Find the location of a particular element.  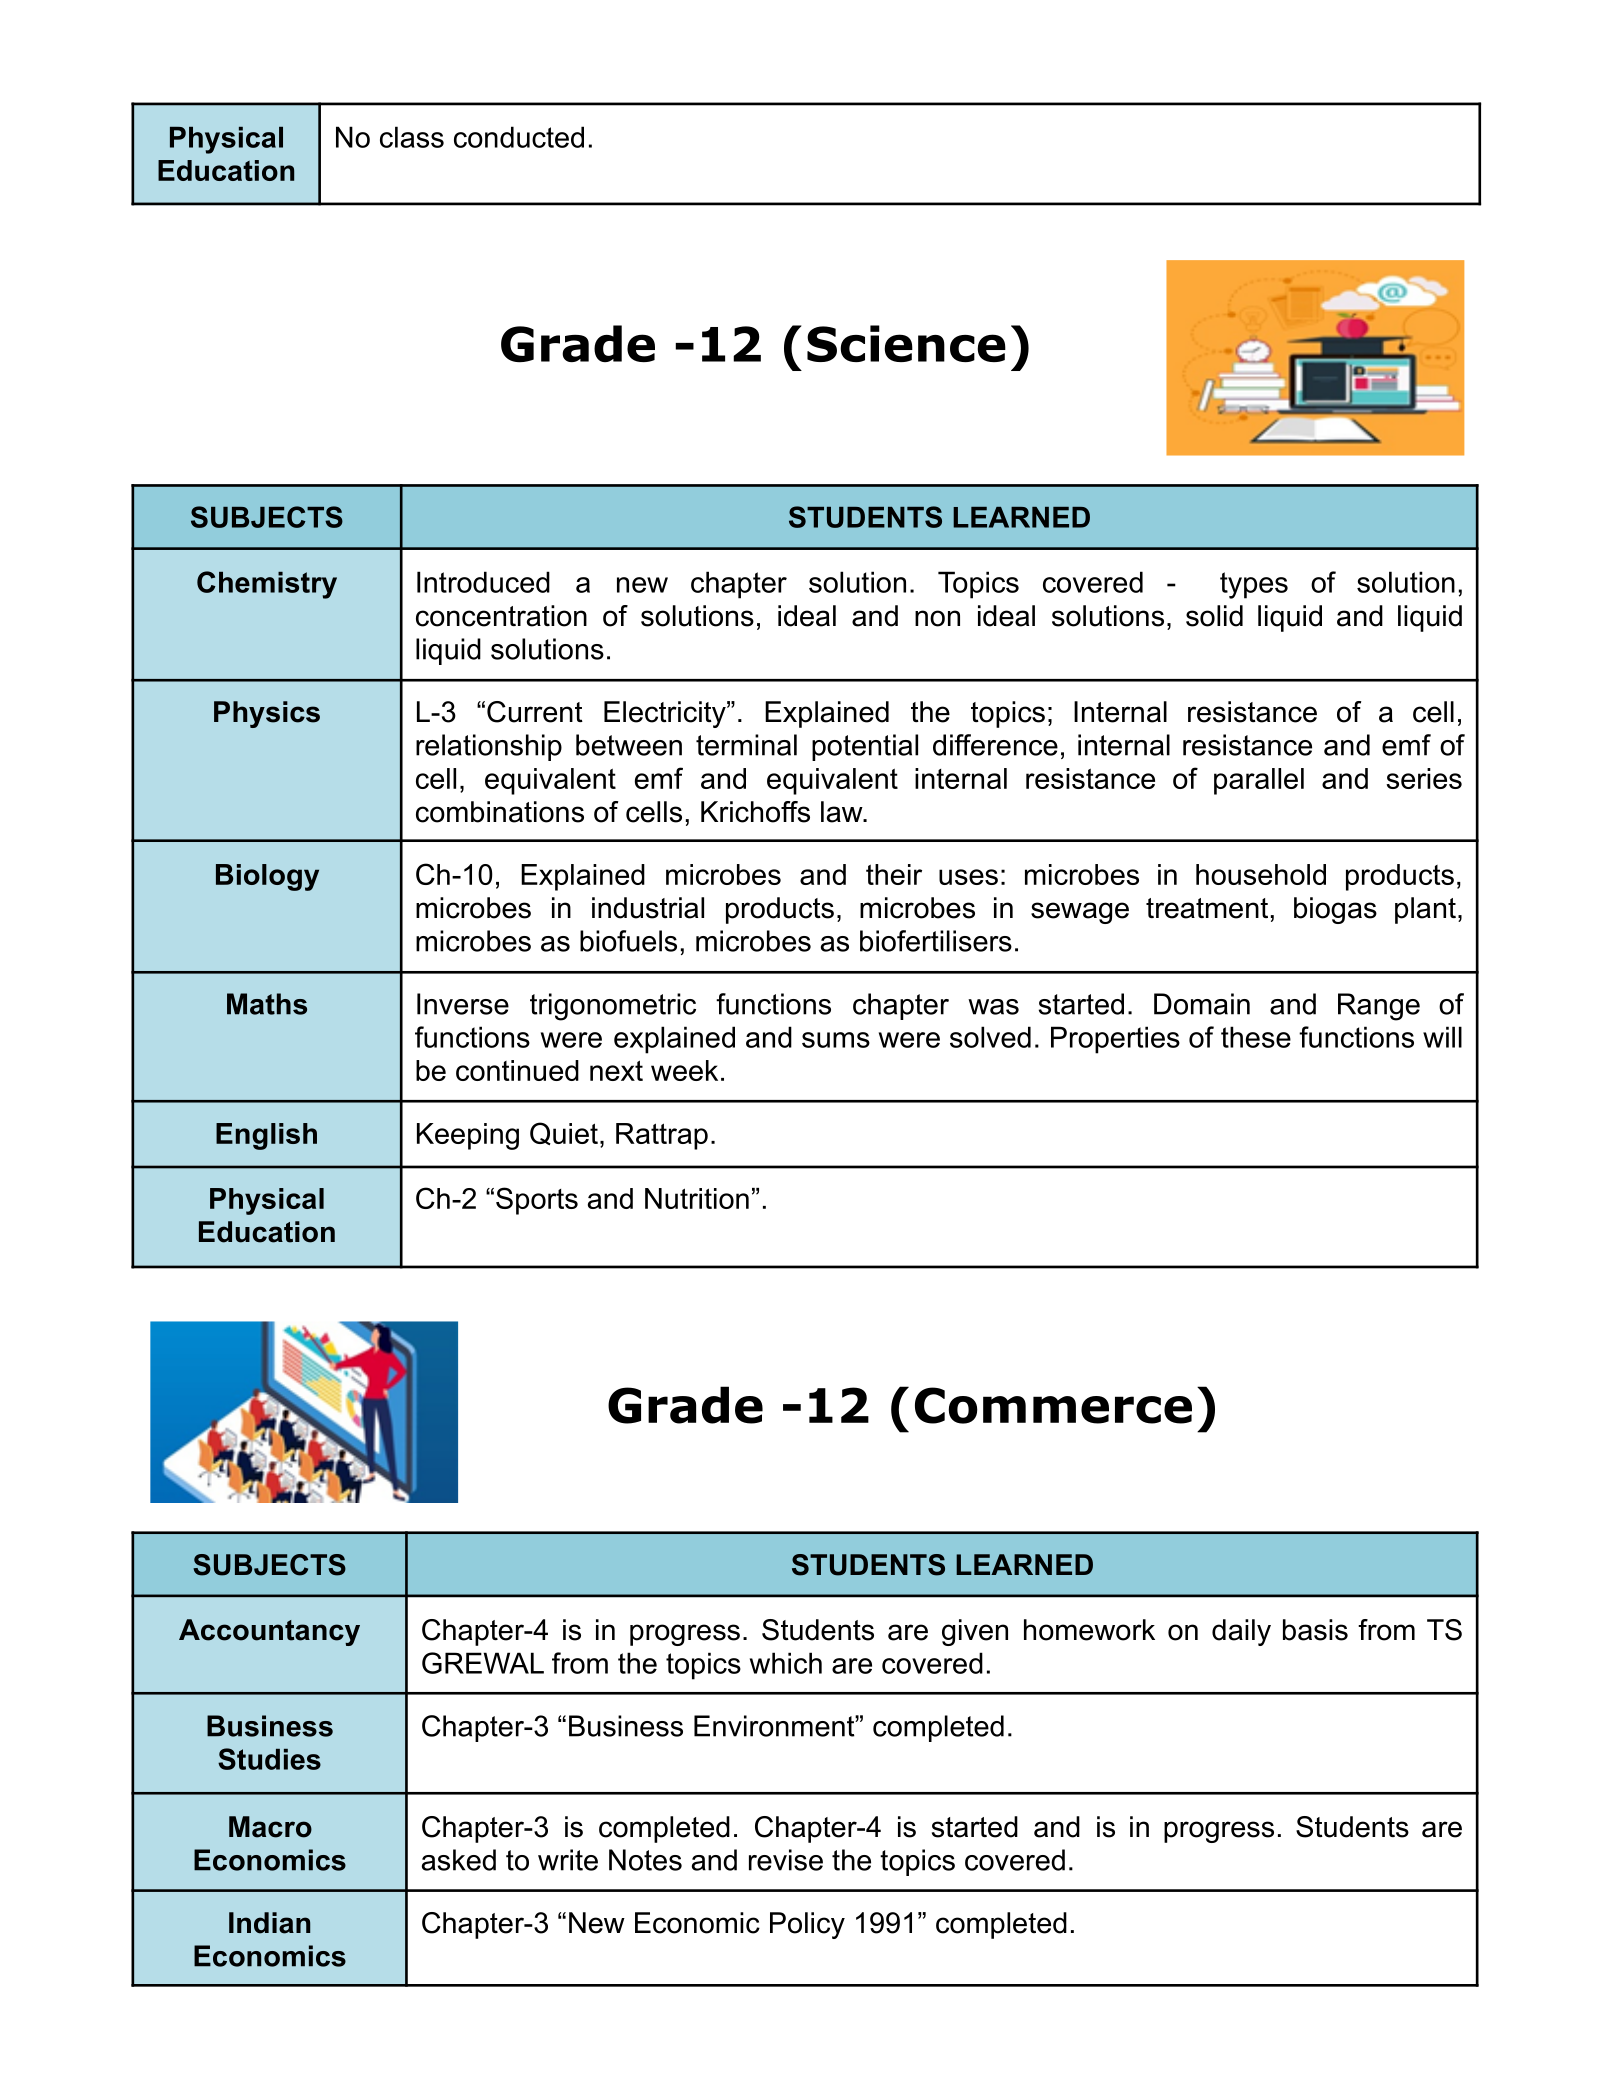

sums is located at coordinates (836, 1040).
